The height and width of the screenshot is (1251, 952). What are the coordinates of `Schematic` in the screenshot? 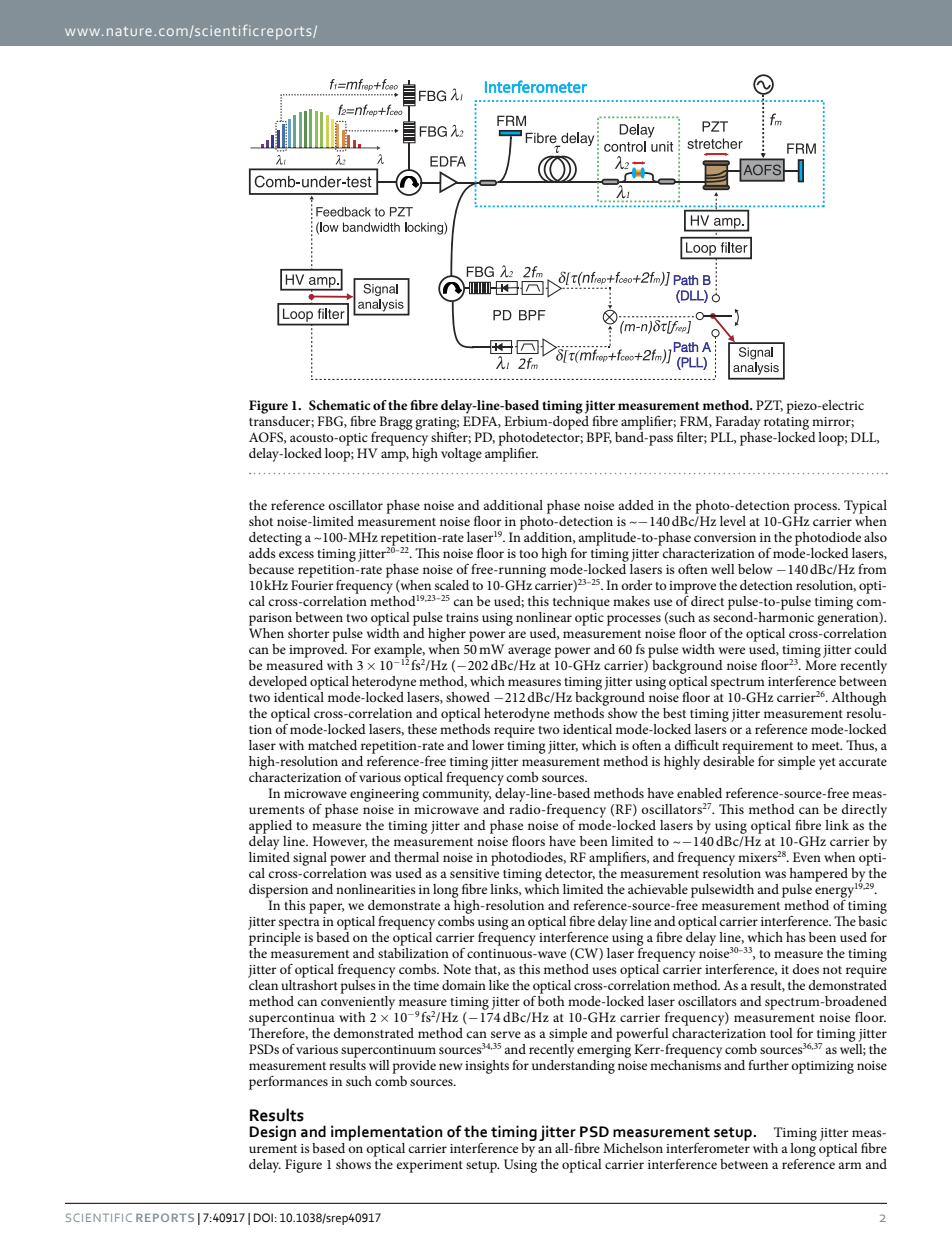 It's located at (340, 405).
